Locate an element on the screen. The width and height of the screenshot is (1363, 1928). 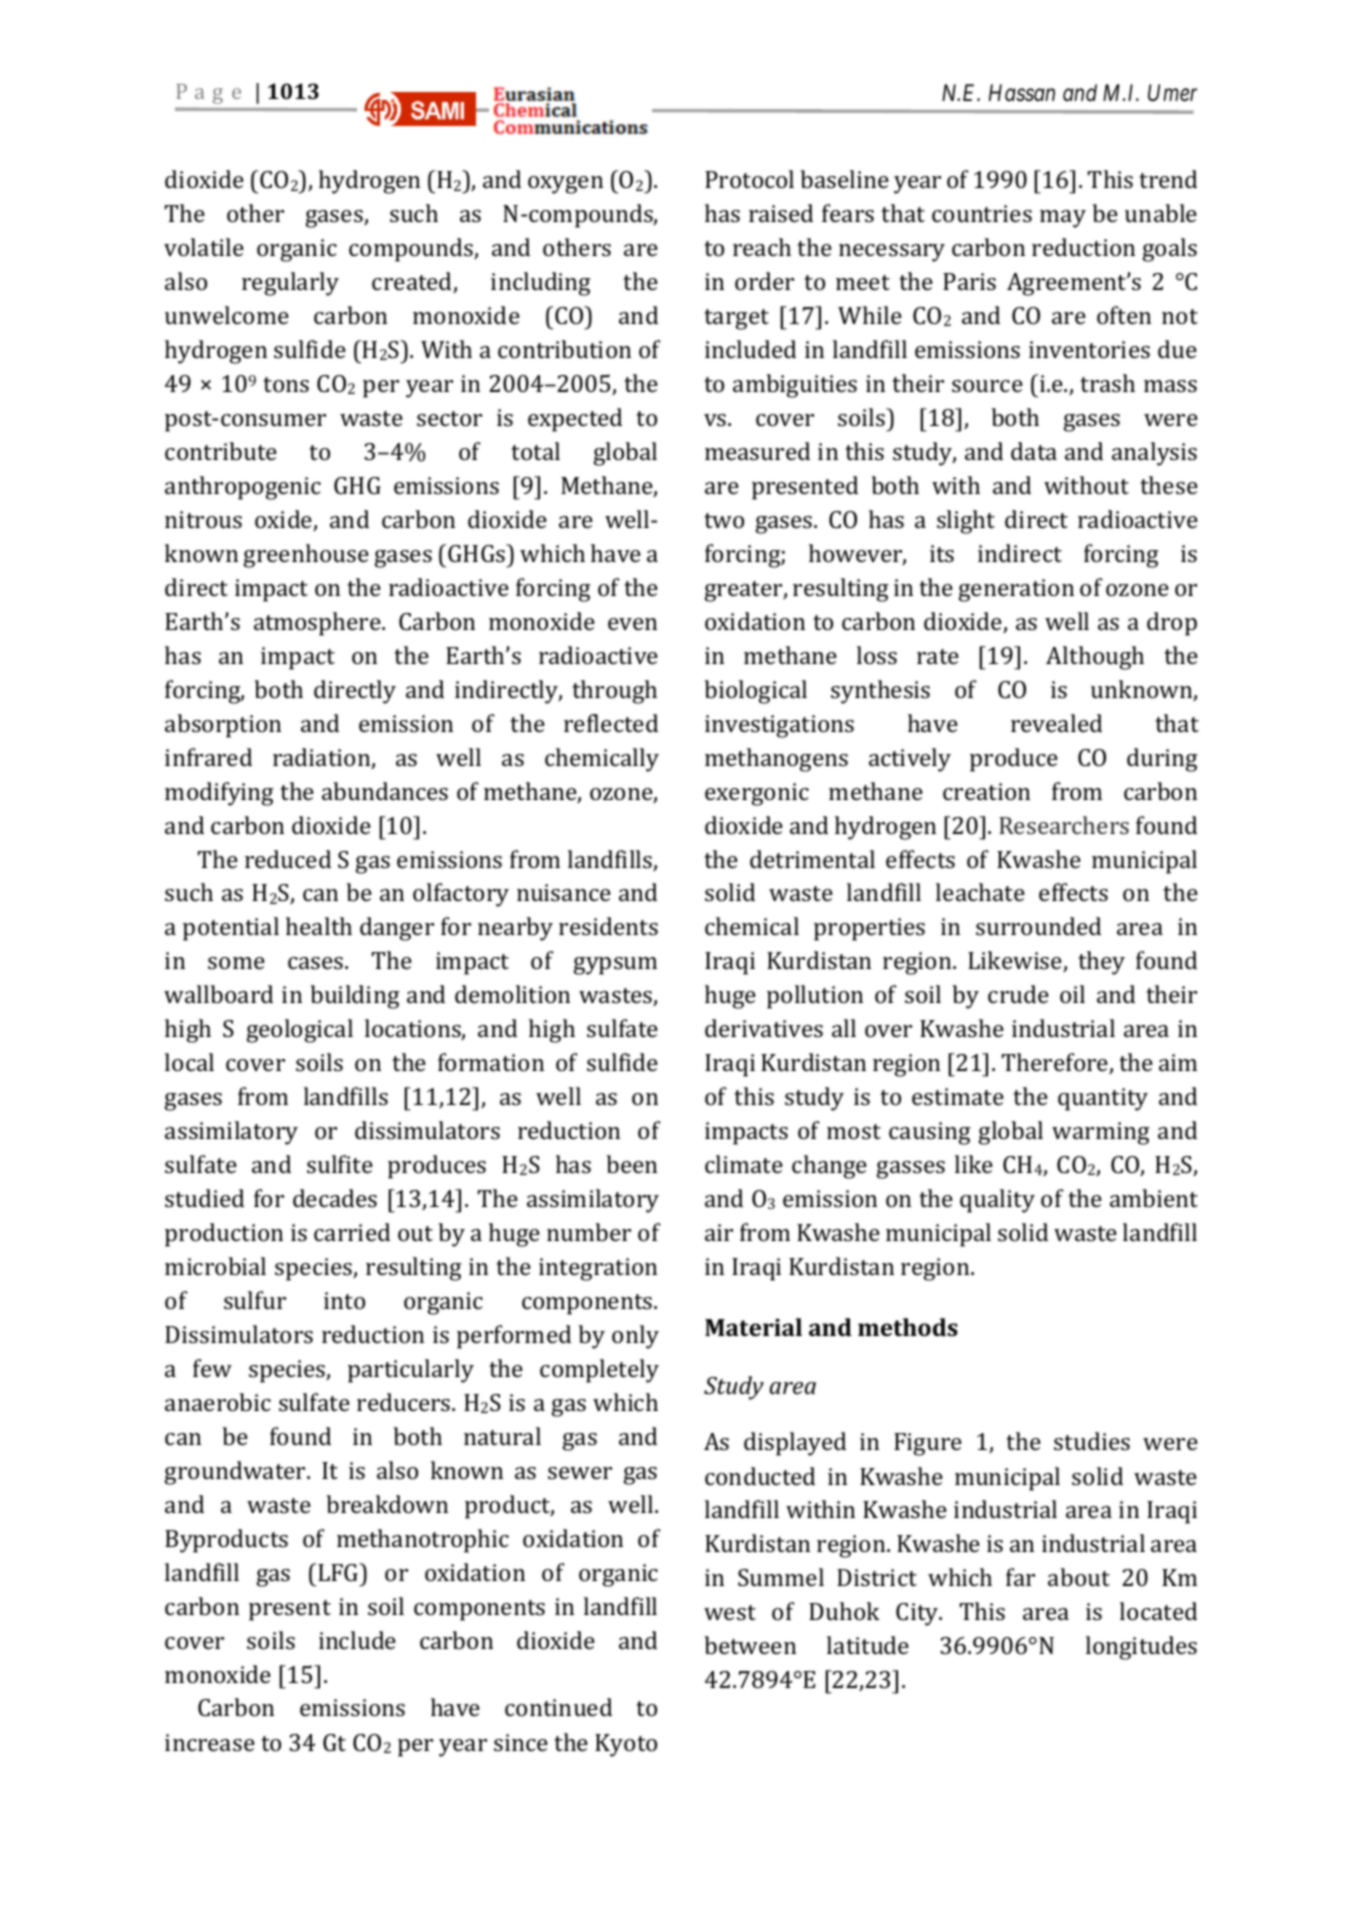
Protocol is located at coordinates (749, 179).
